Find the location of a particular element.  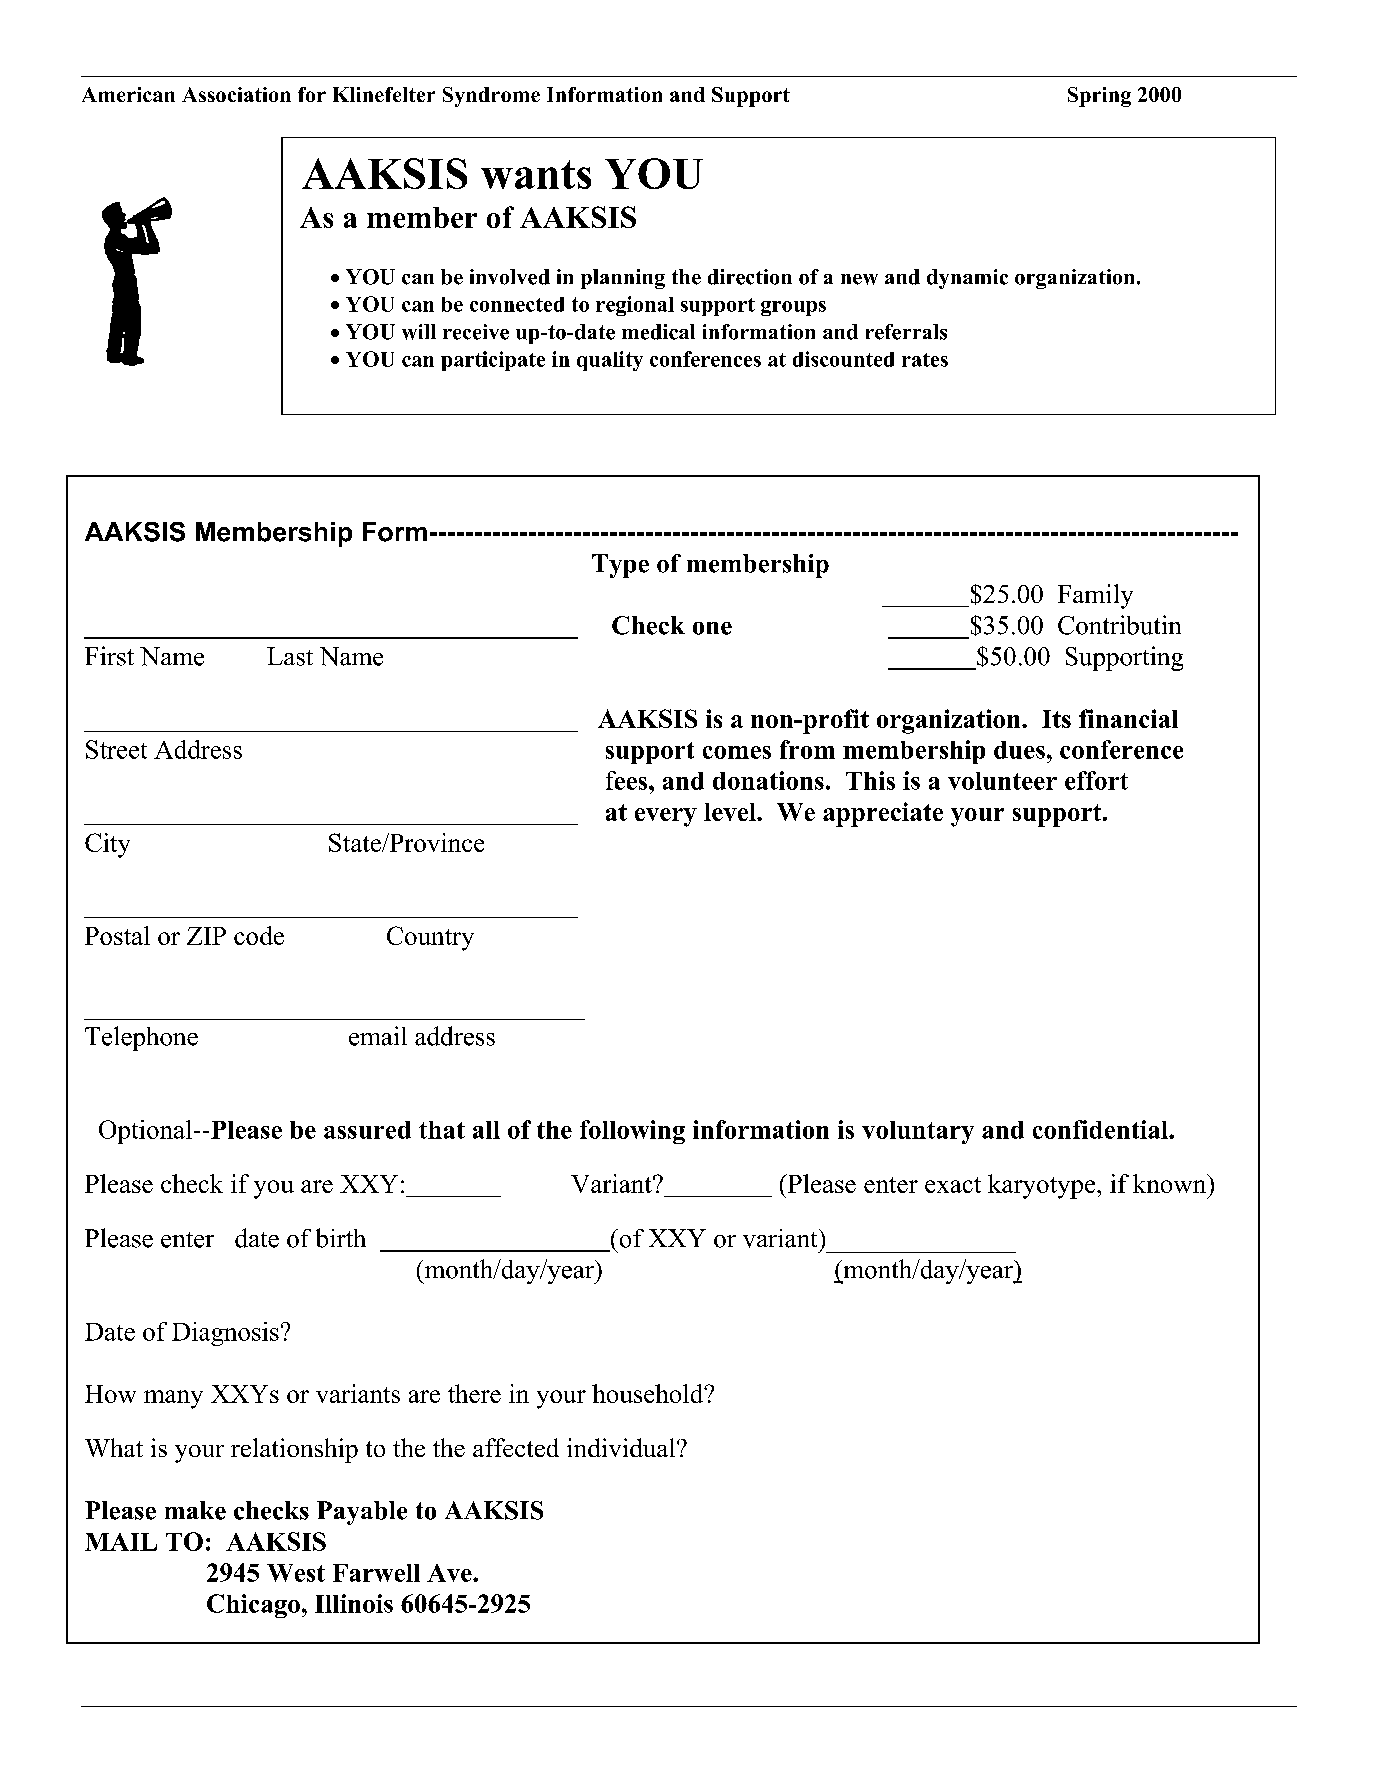

wants is located at coordinates (536, 174).
